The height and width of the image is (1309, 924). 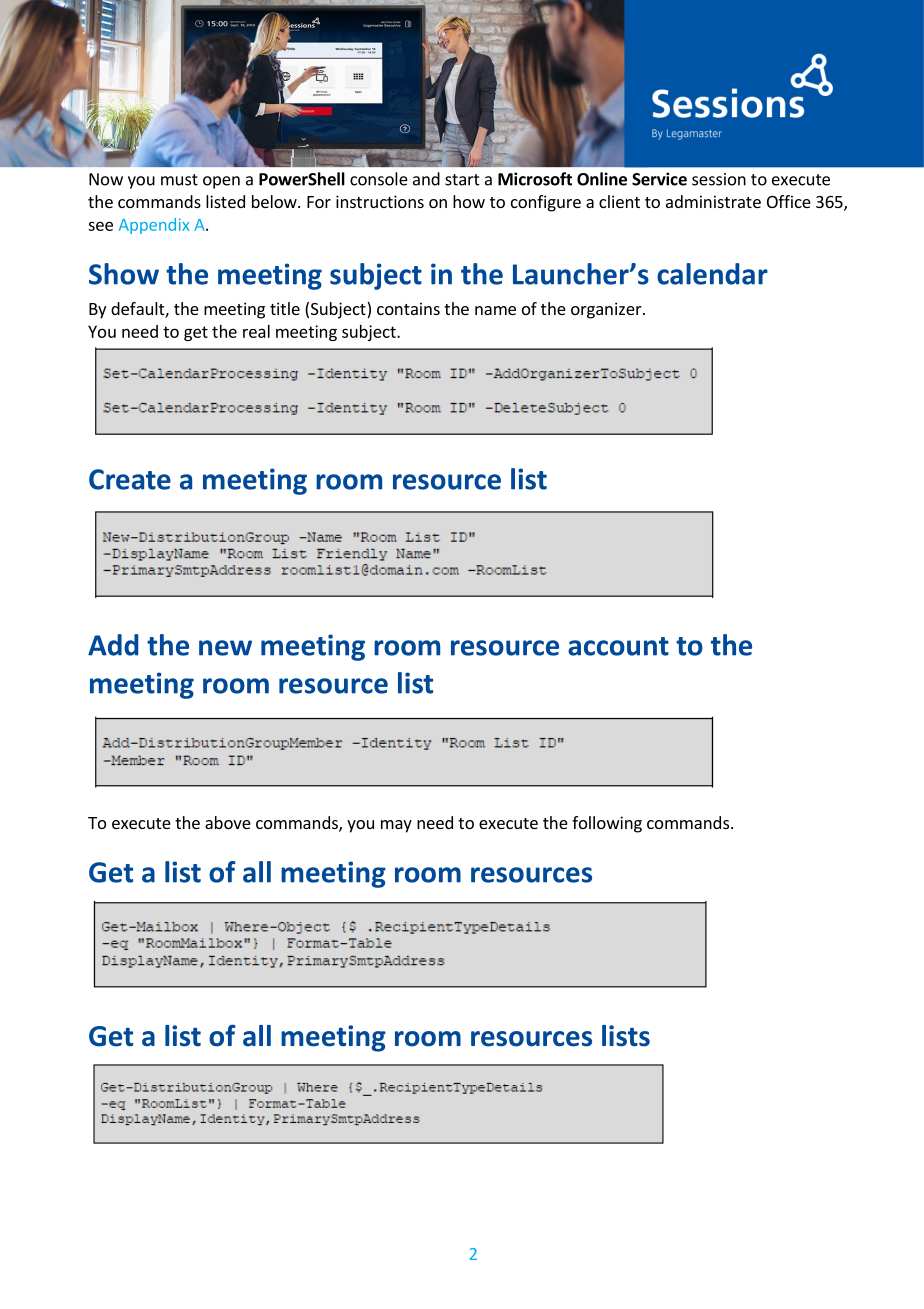 I want to click on following, so click(x=607, y=824).
